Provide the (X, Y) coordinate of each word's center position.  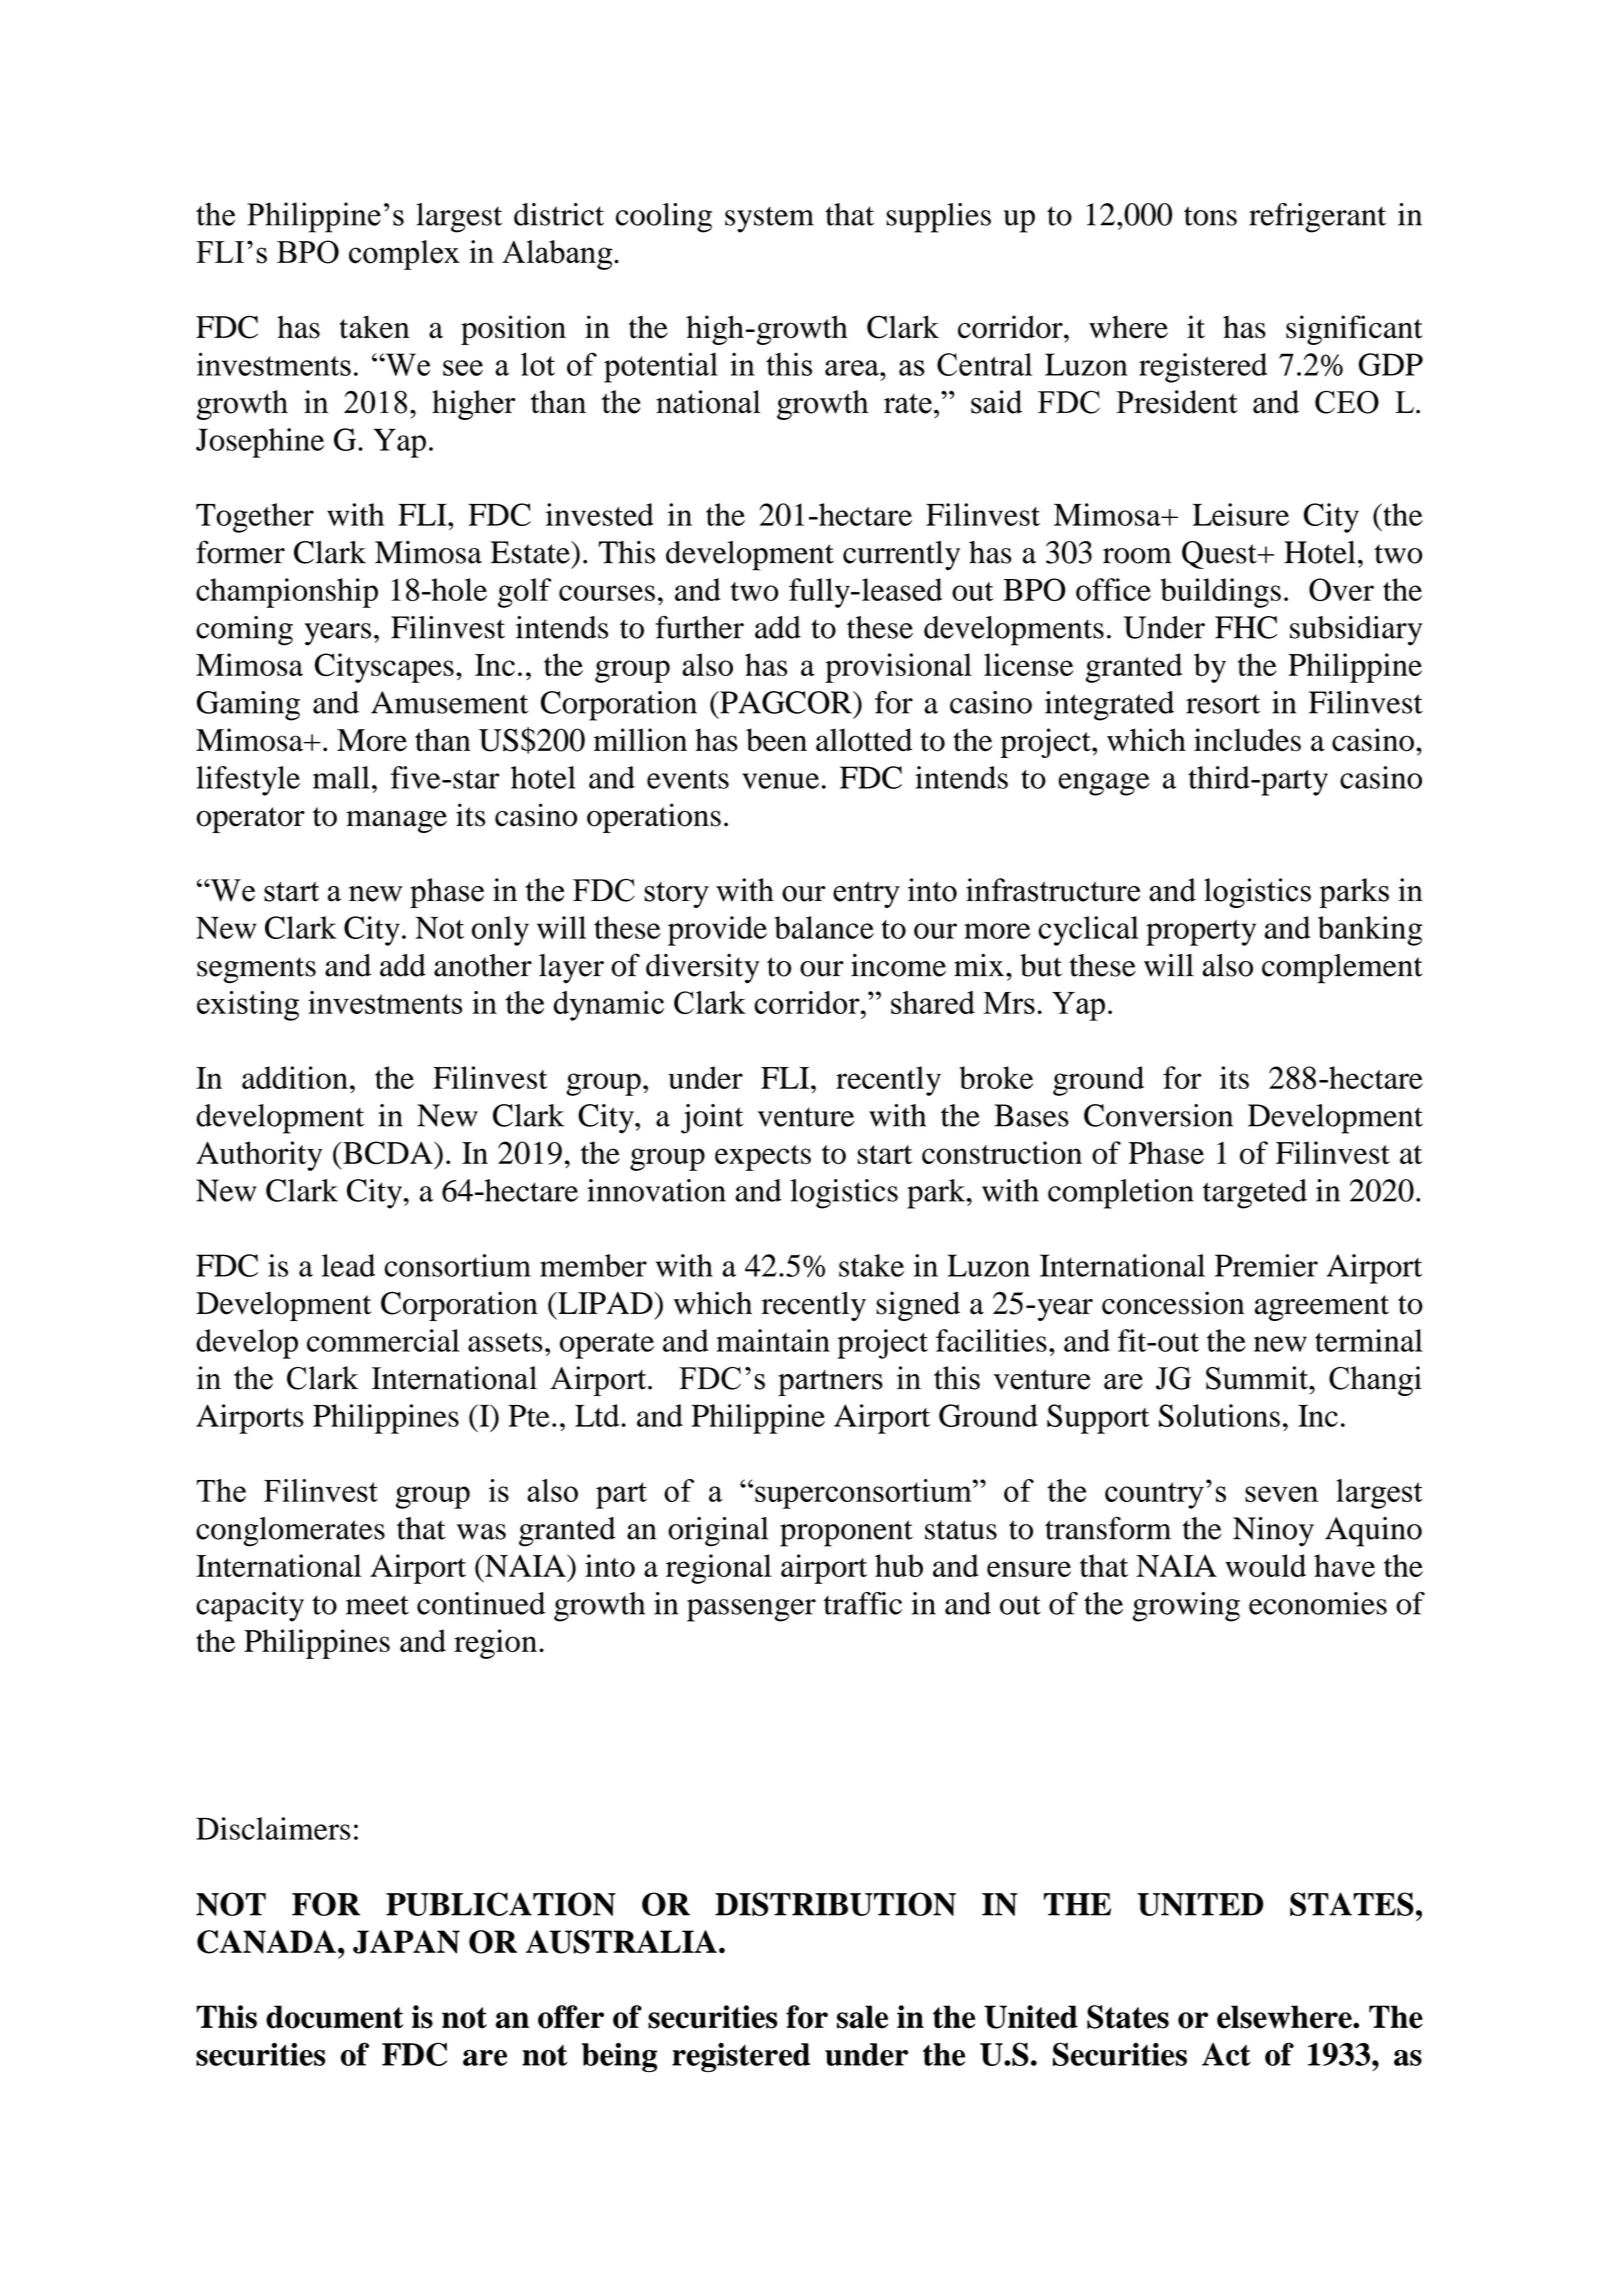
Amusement (449, 702)
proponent (846, 1533)
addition (295, 1077)
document (334, 2017)
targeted (1255, 1194)
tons (1210, 216)
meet (377, 1605)
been (776, 740)
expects (763, 1158)
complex (404, 255)
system (769, 219)
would (1265, 1565)
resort (1223, 704)
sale (862, 2017)
